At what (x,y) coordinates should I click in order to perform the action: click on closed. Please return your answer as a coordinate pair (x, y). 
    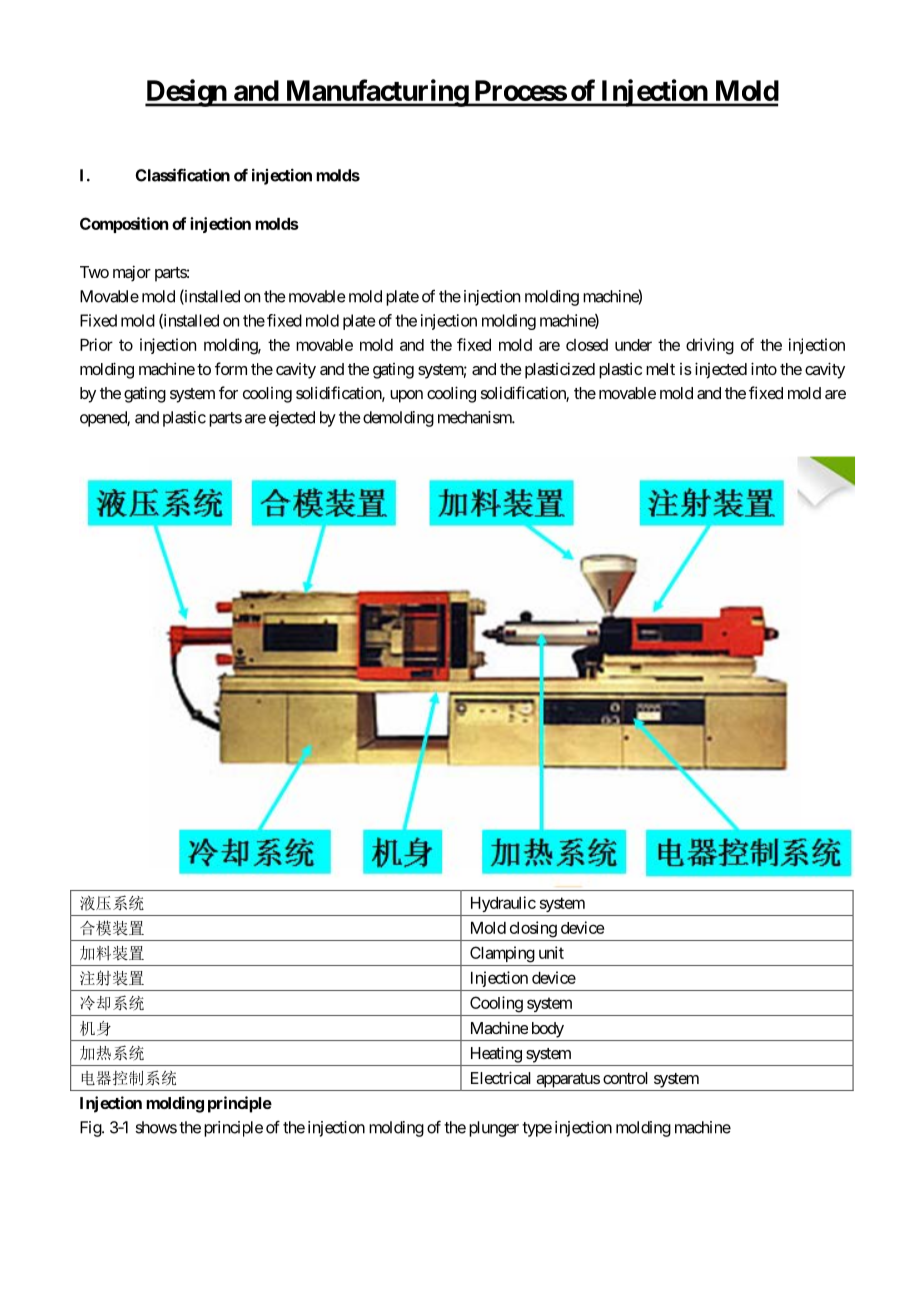
    Looking at the image, I should click on (587, 345).
